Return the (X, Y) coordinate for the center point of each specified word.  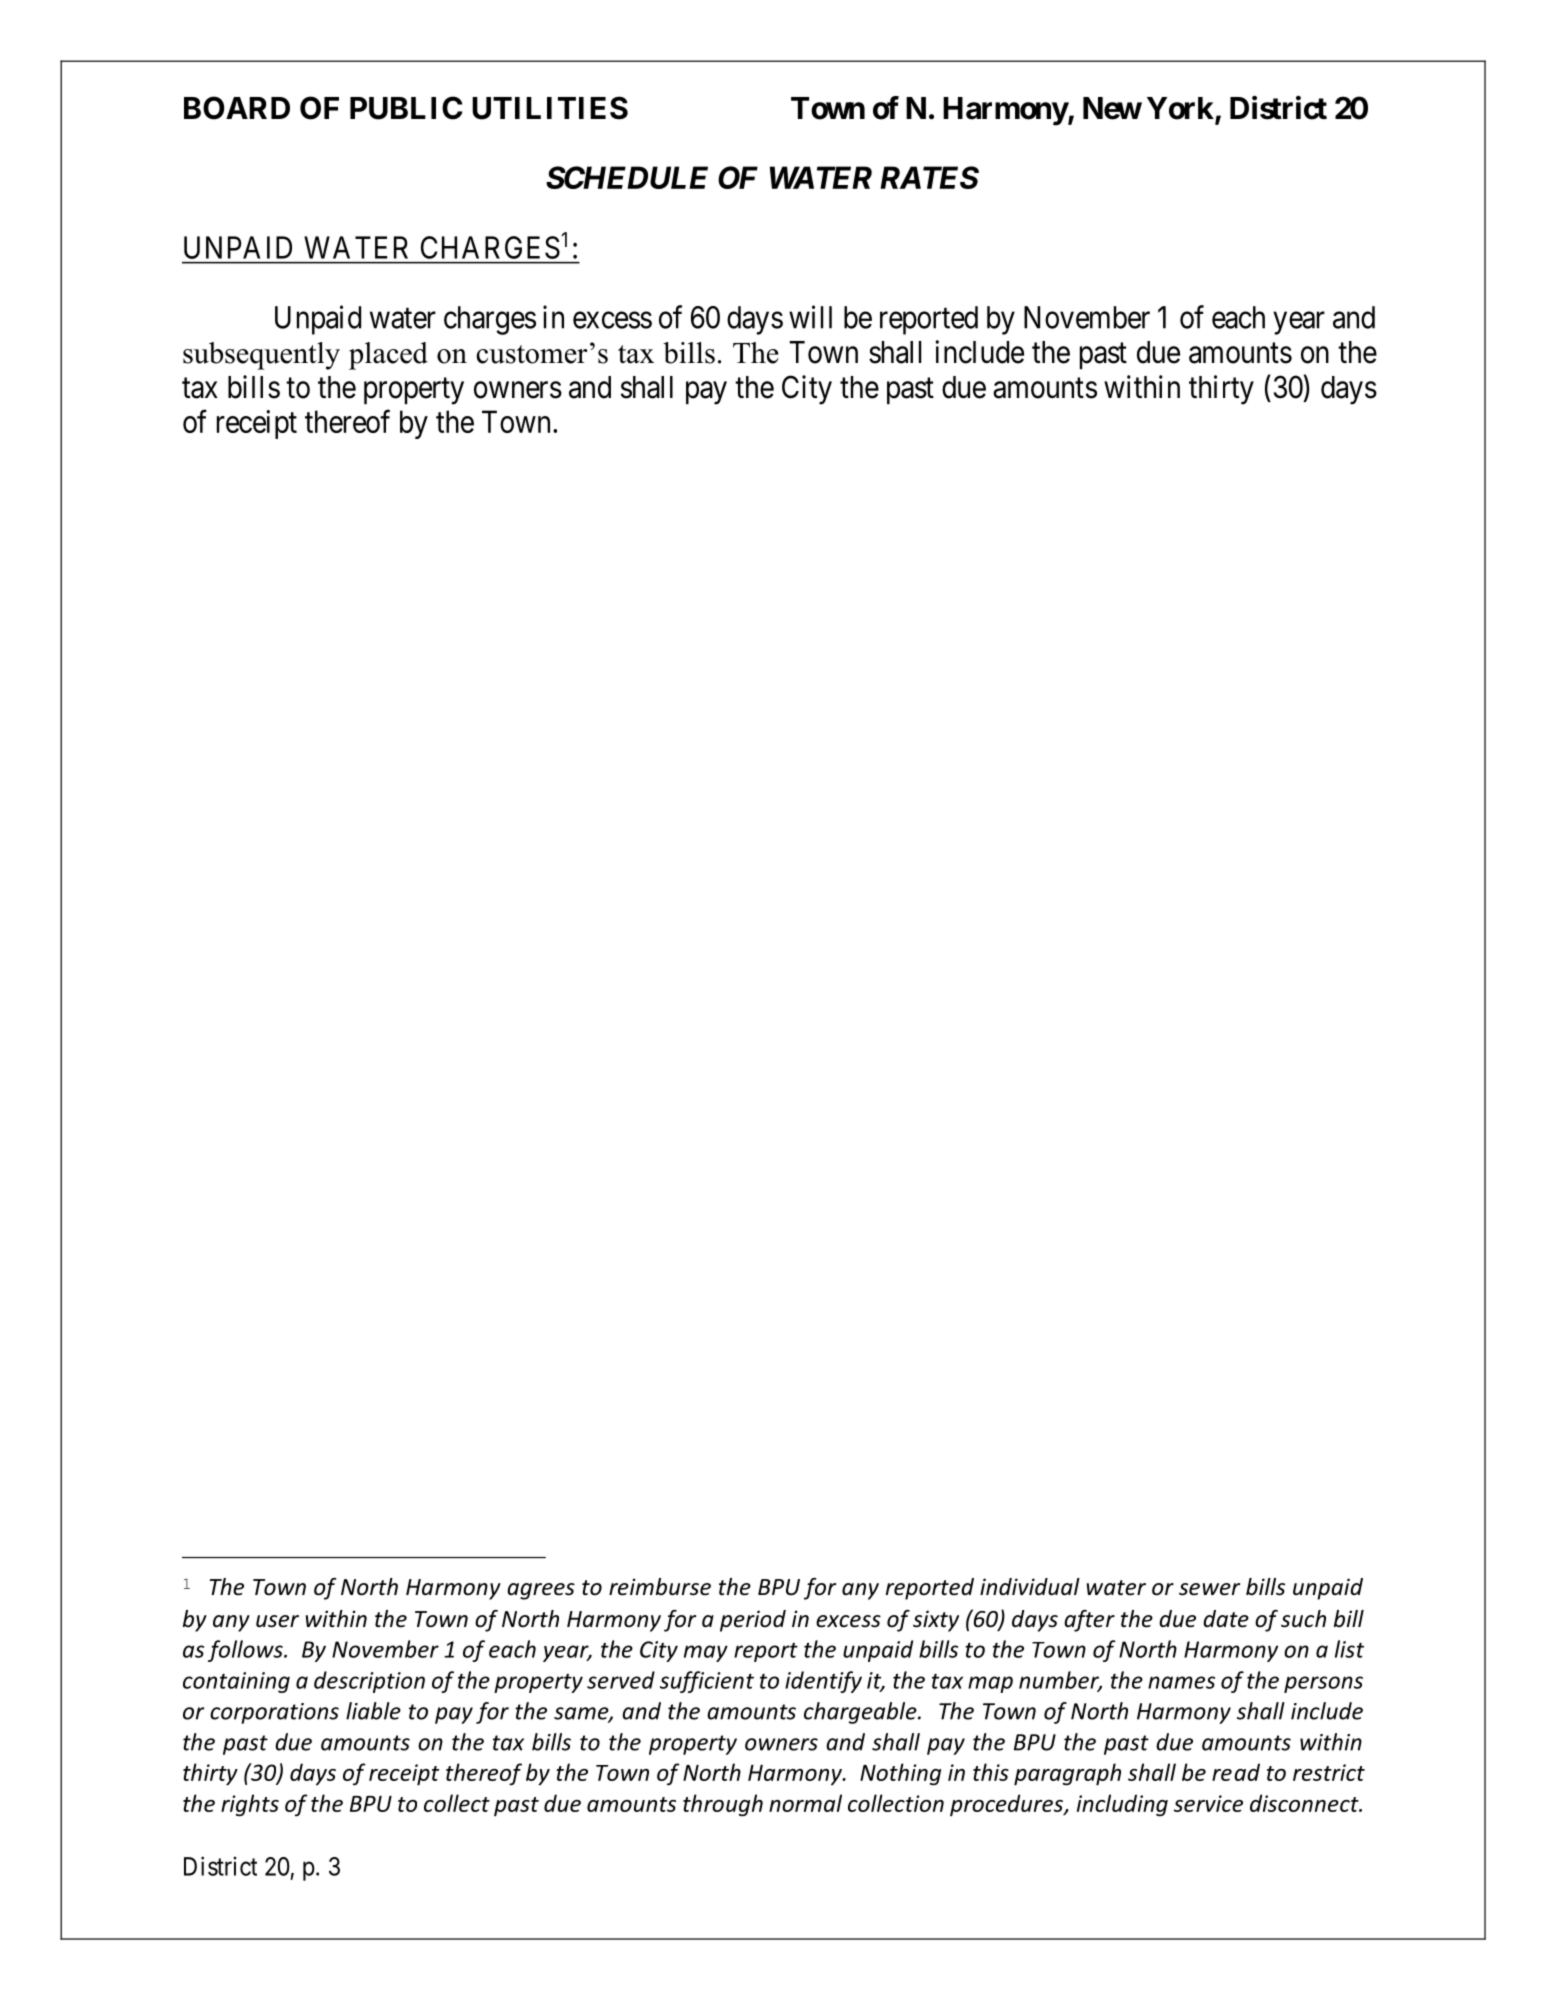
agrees (541, 1591)
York (1180, 108)
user (277, 1621)
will (810, 317)
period (753, 1621)
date (1226, 1619)
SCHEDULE (627, 177)
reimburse (660, 1587)
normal (805, 1803)
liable (373, 1711)
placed (388, 356)
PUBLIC (406, 108)
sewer (1209, 1589)
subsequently (261, 356)
